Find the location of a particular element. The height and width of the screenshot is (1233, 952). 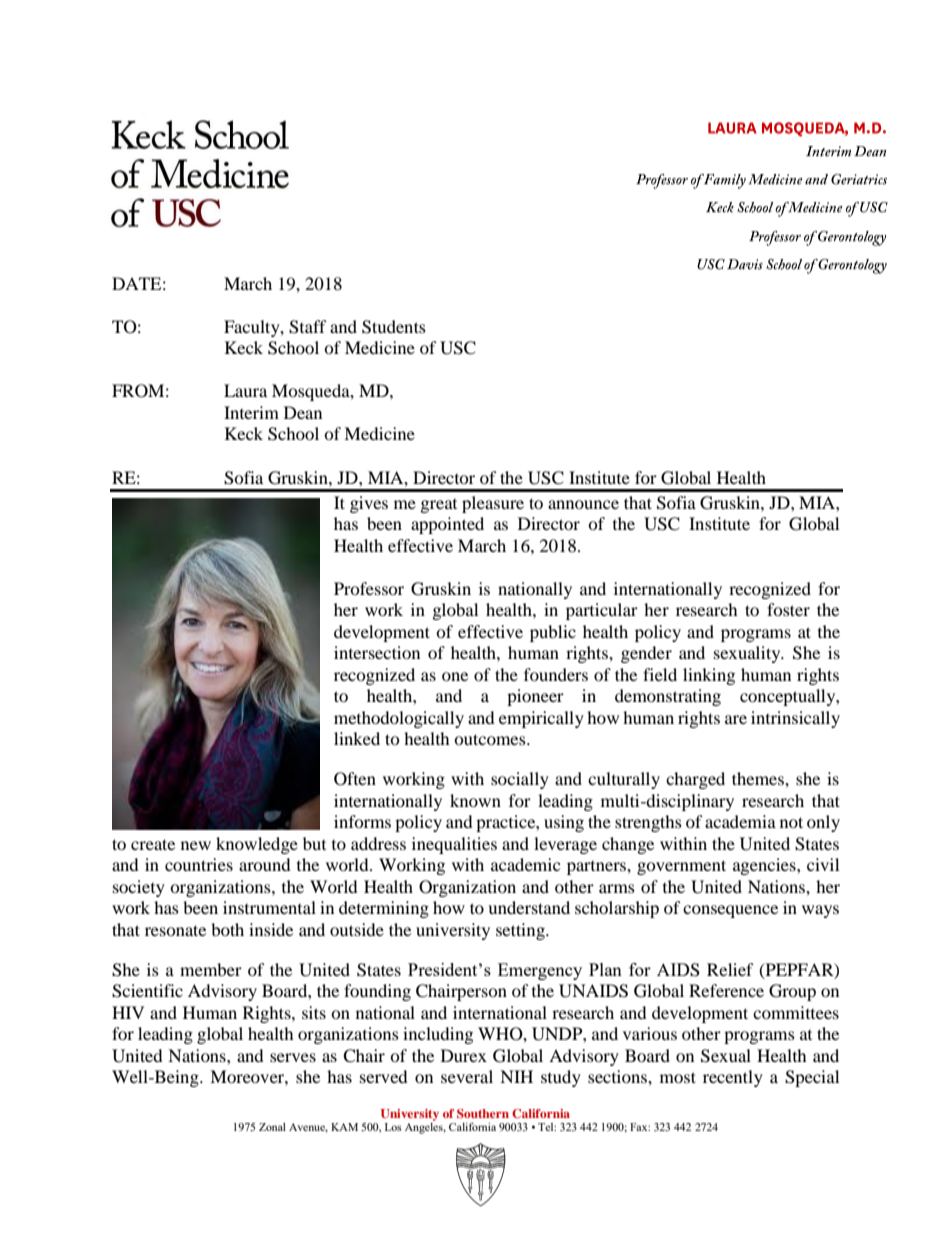

Southern is located at coordinates (483, 1113).
